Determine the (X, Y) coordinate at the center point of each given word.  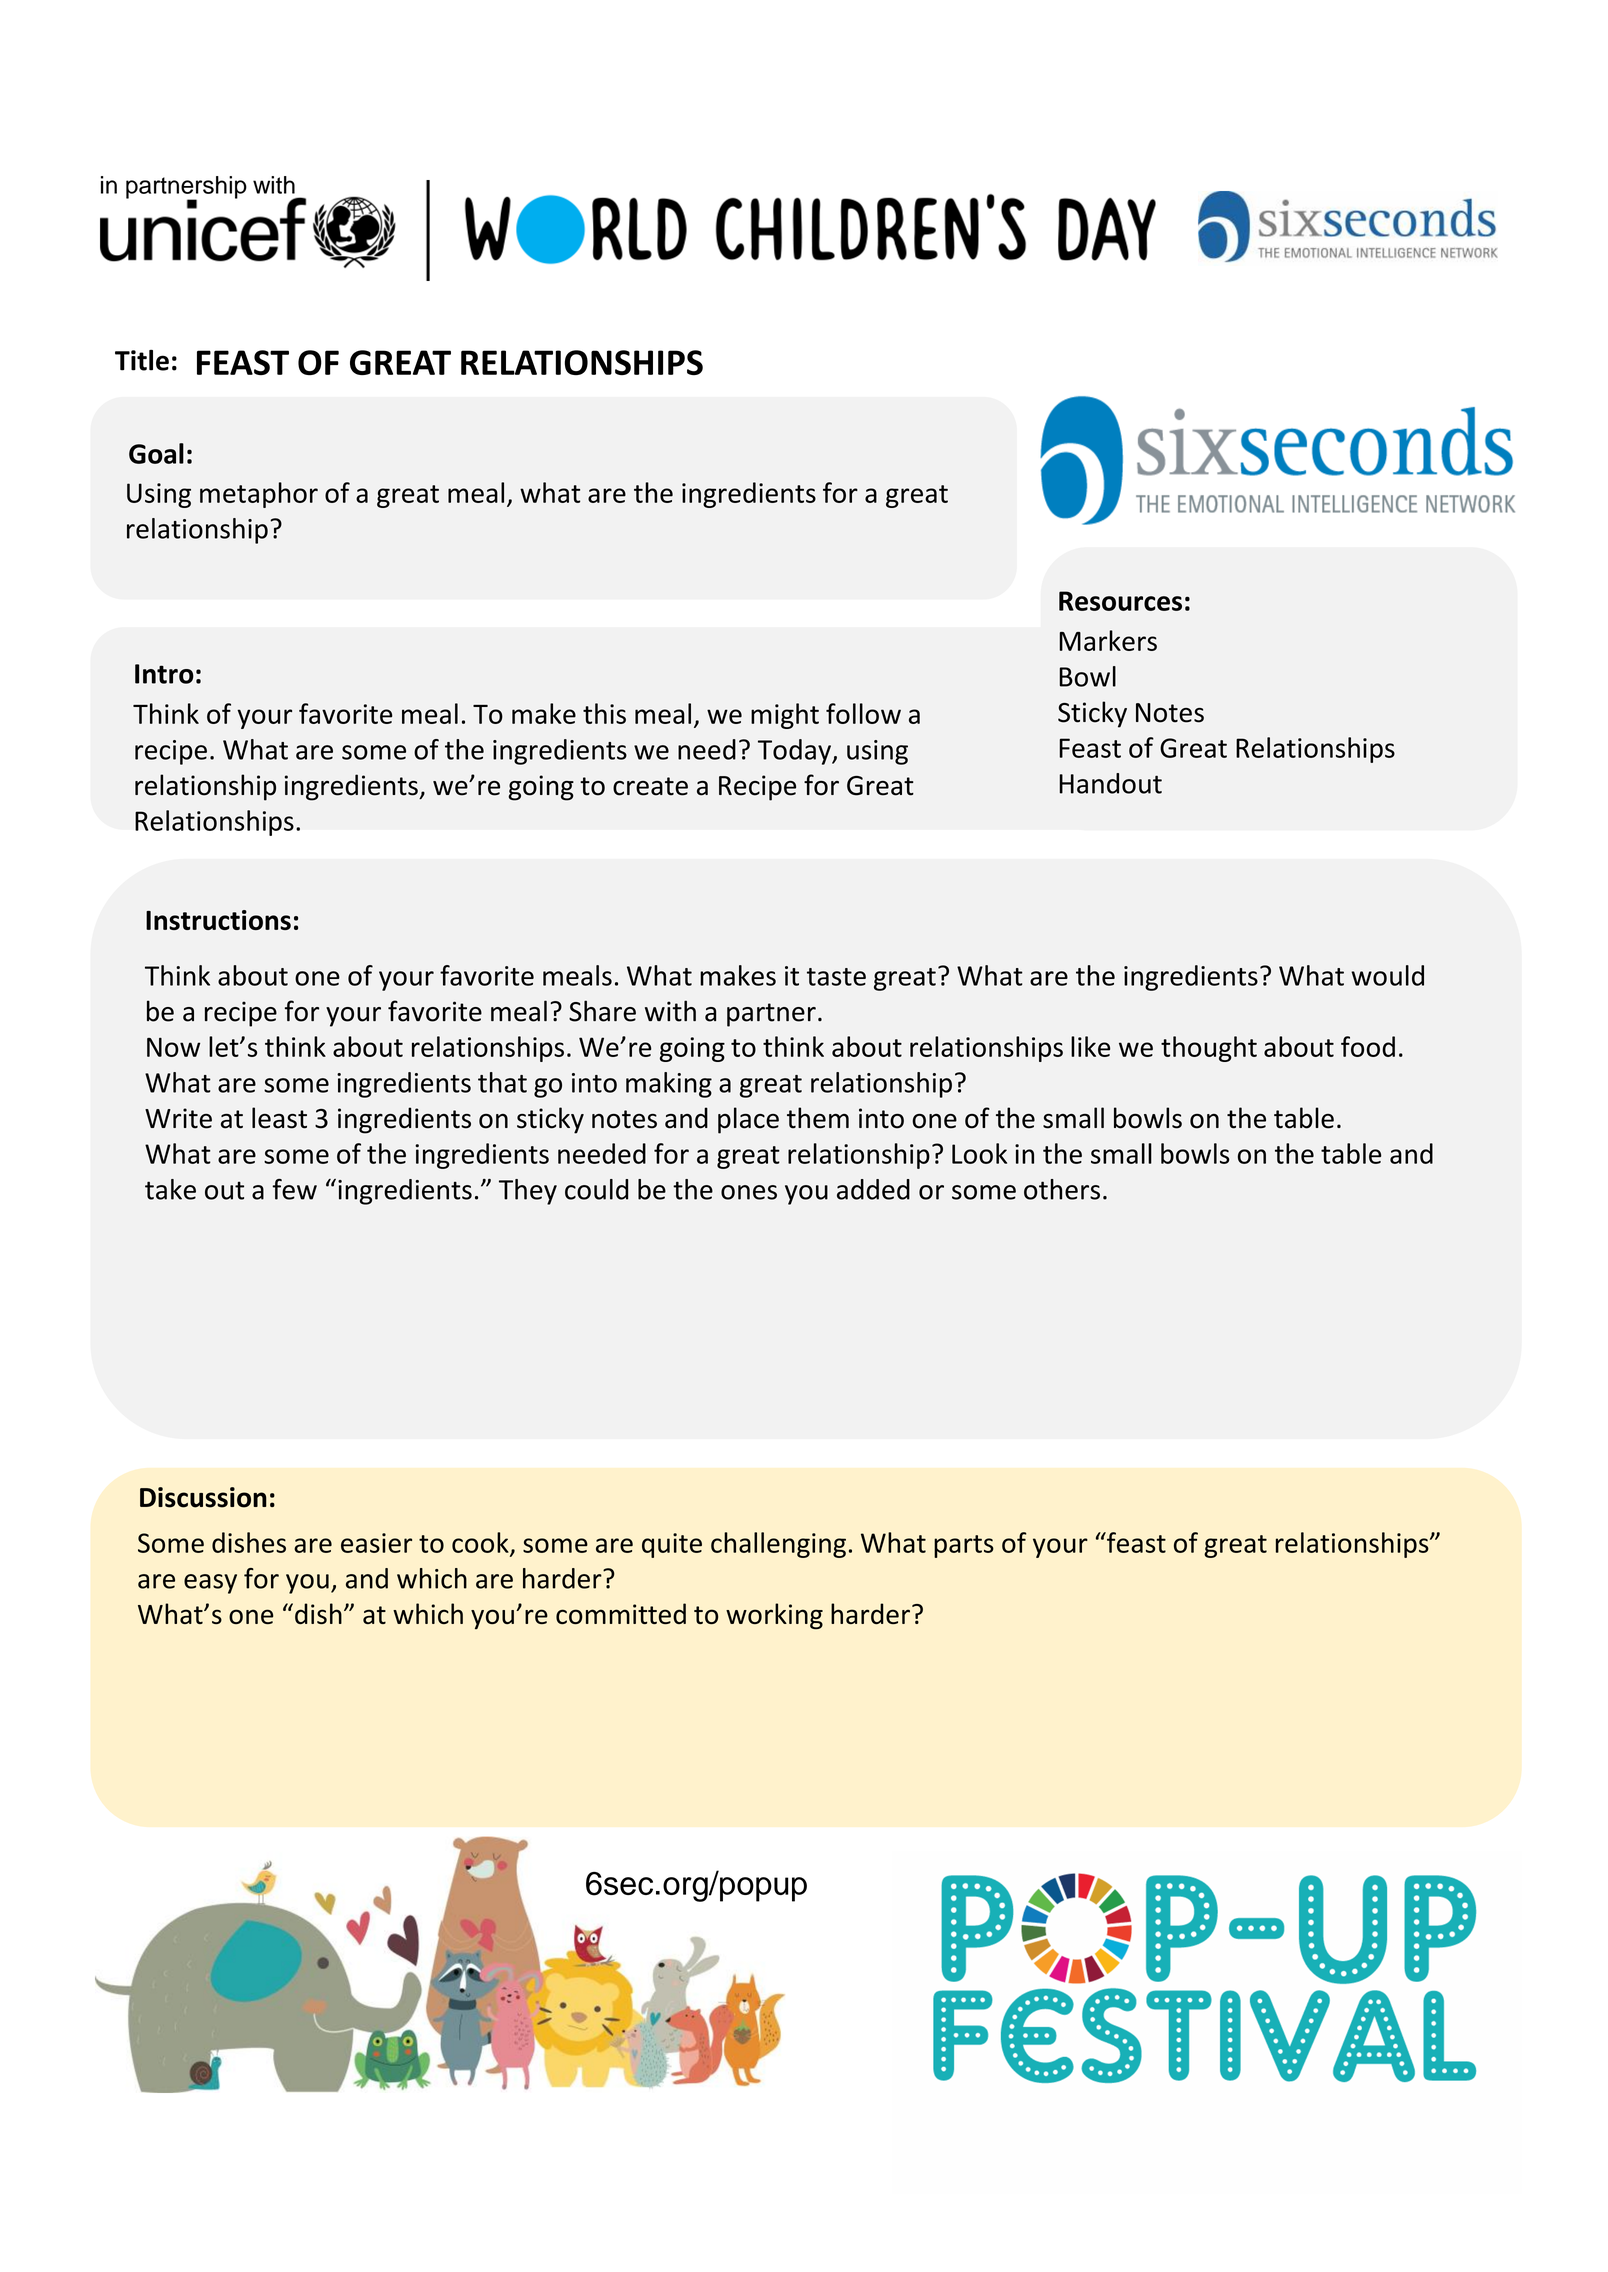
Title (142, 360)
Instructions (218, 920)
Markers (1108, 640)
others (1062, 1189)
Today (795, 752)
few (294, 1189)
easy (210, 1584)
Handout (1110, 783)
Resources (1120, 601)
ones (749, 1192)
